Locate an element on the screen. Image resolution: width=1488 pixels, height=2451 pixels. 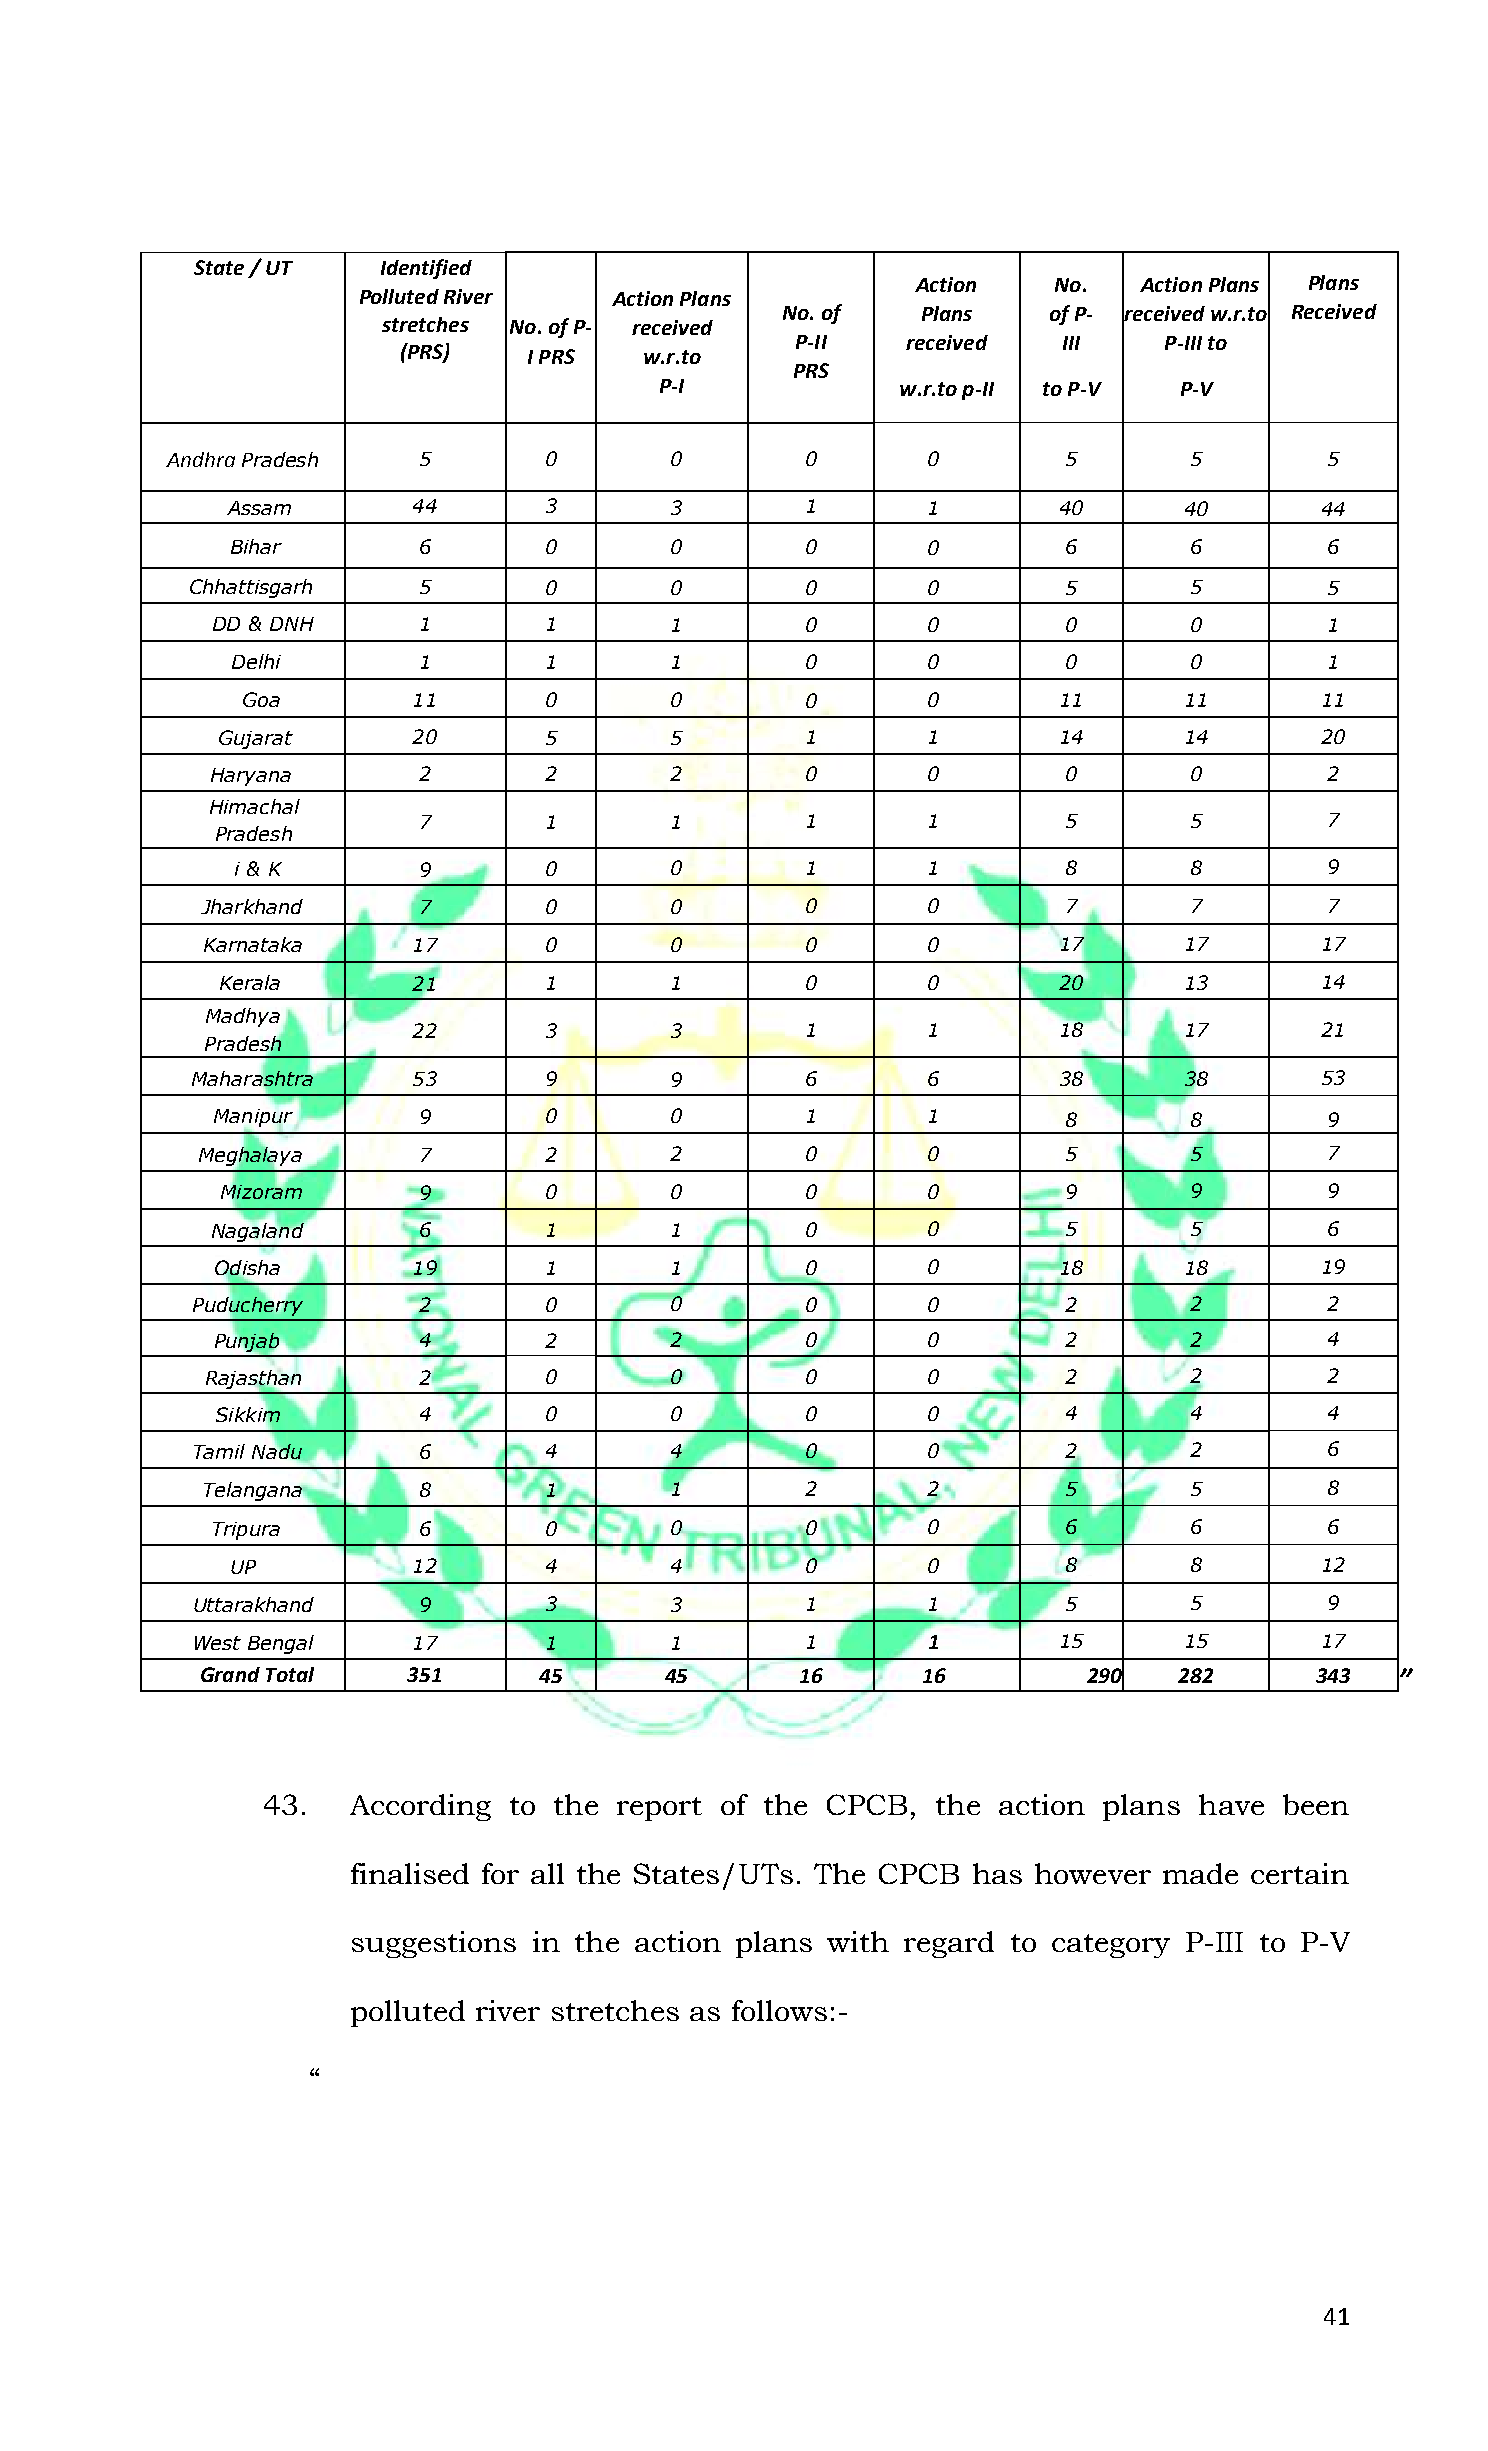
Bihar is located at coordinates (256, 546).
